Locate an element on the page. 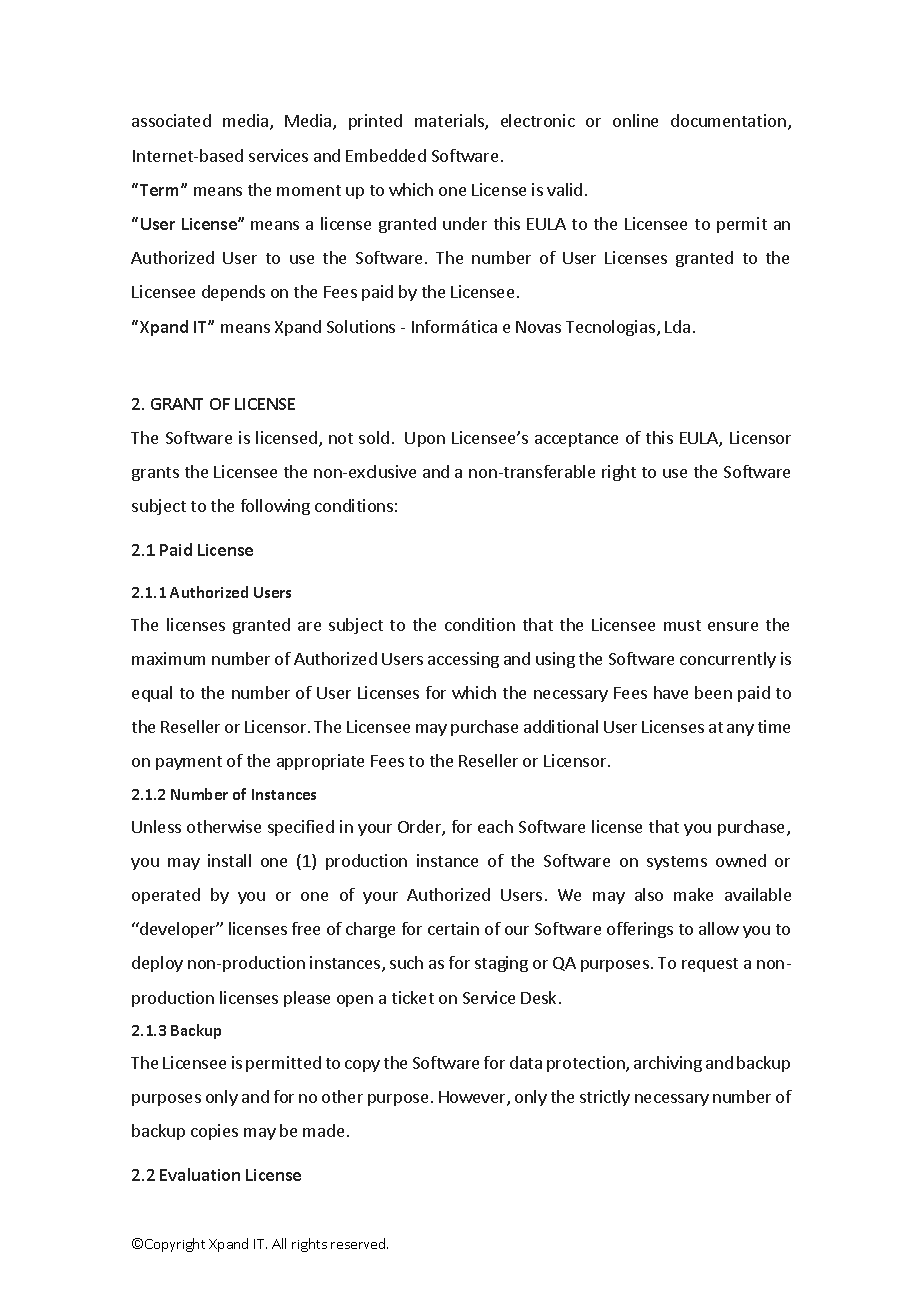 This page has height=1308, width=924. Upon is located at coordinates (425, 439).
